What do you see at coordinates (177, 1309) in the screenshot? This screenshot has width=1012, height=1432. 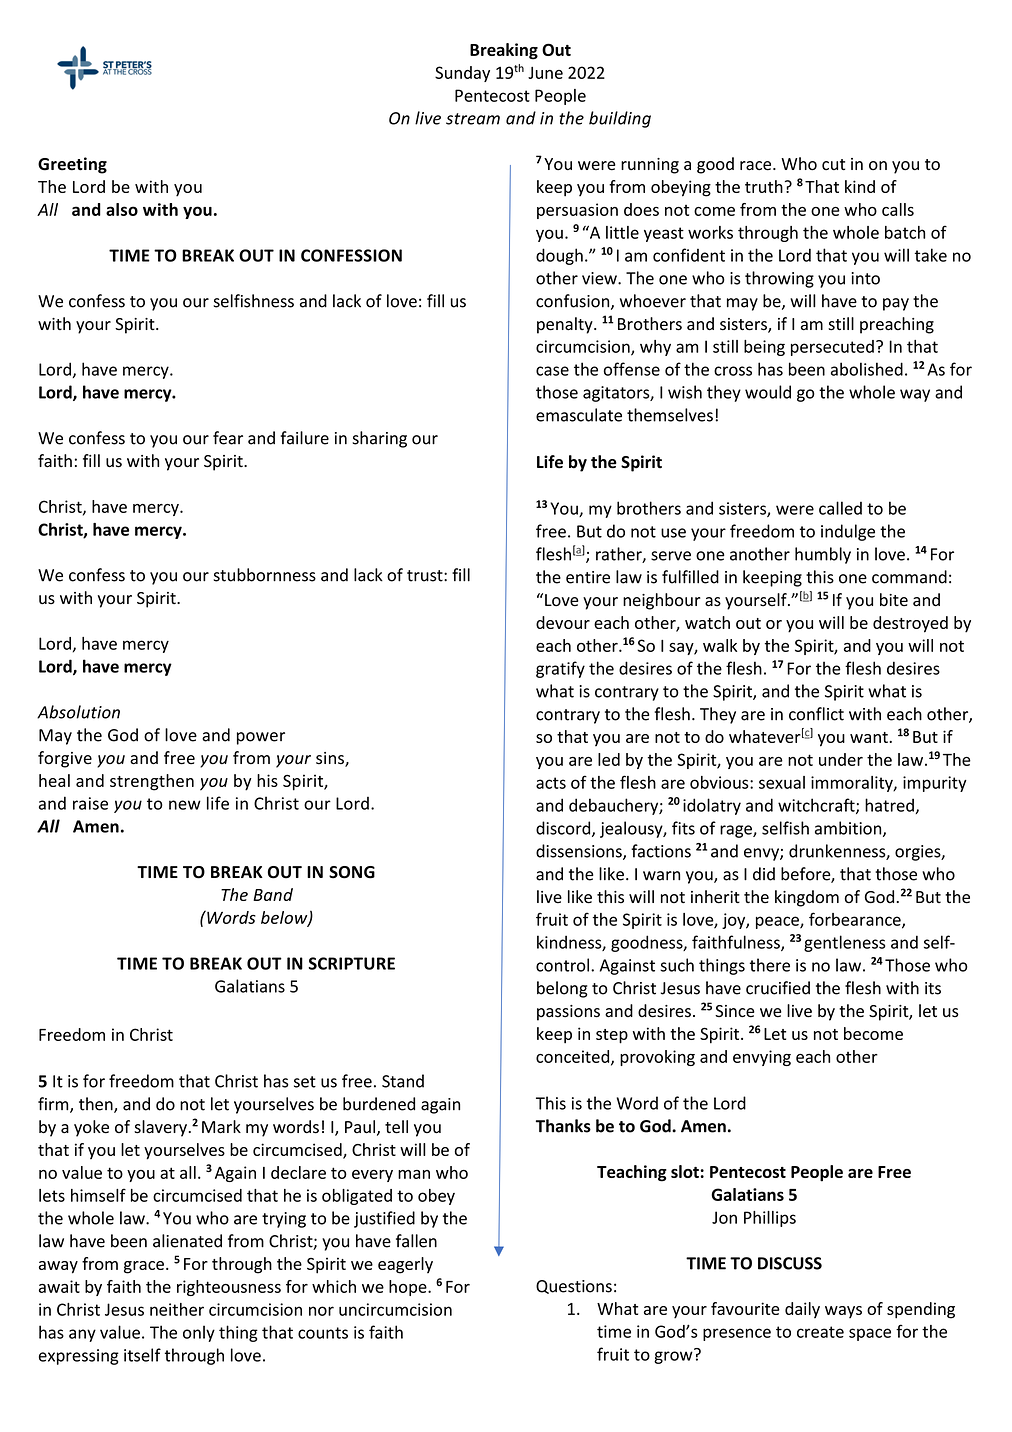 I see `neither` at bounding box center [177, 1309].
